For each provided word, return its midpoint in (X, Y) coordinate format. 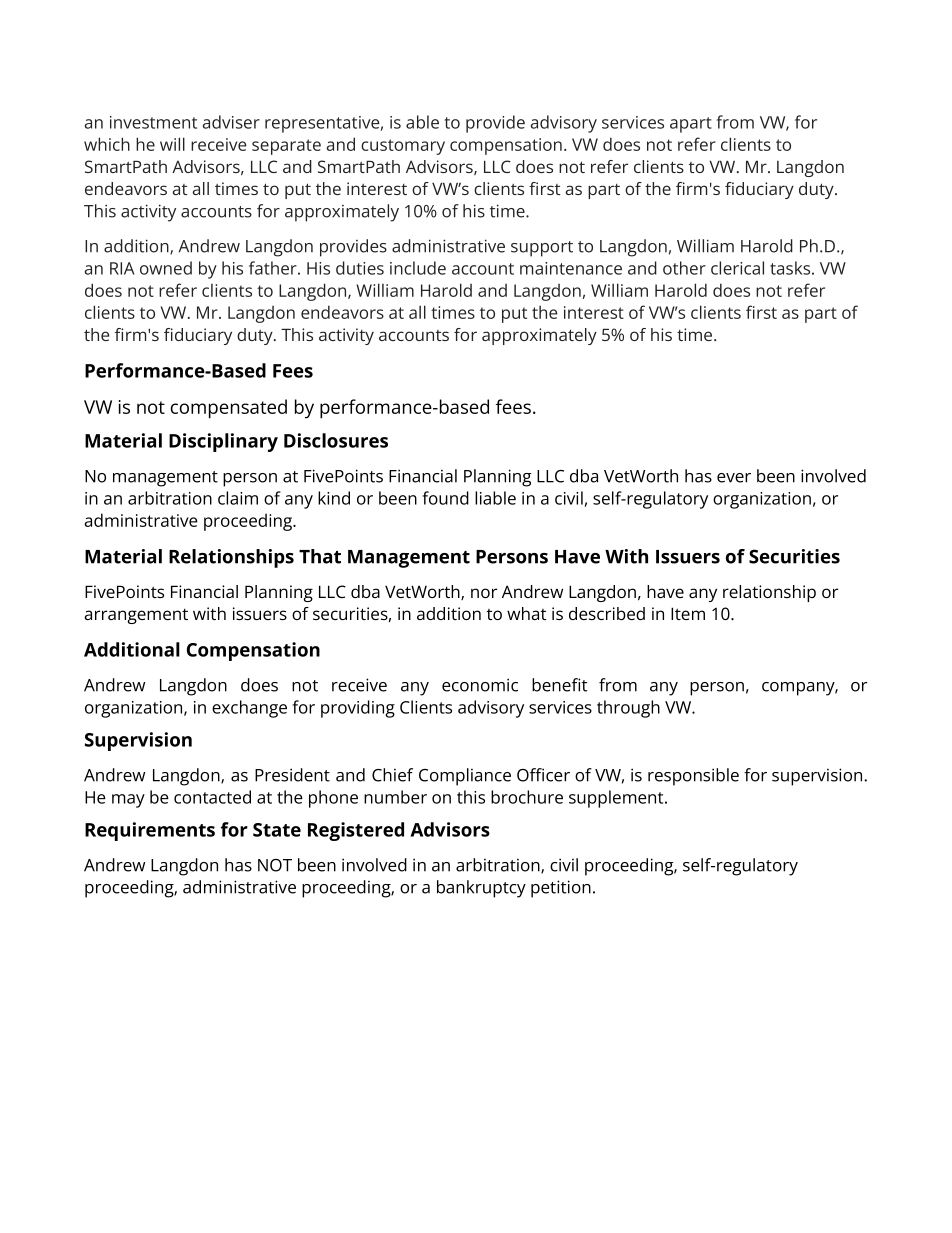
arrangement (136, 616)
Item (688, 613)
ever (734, 478)
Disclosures (336, 440)
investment (153, 122)
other (684, 268)
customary (403, 147)
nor (484, 593)
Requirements (150, 831)
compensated (228, 409)
